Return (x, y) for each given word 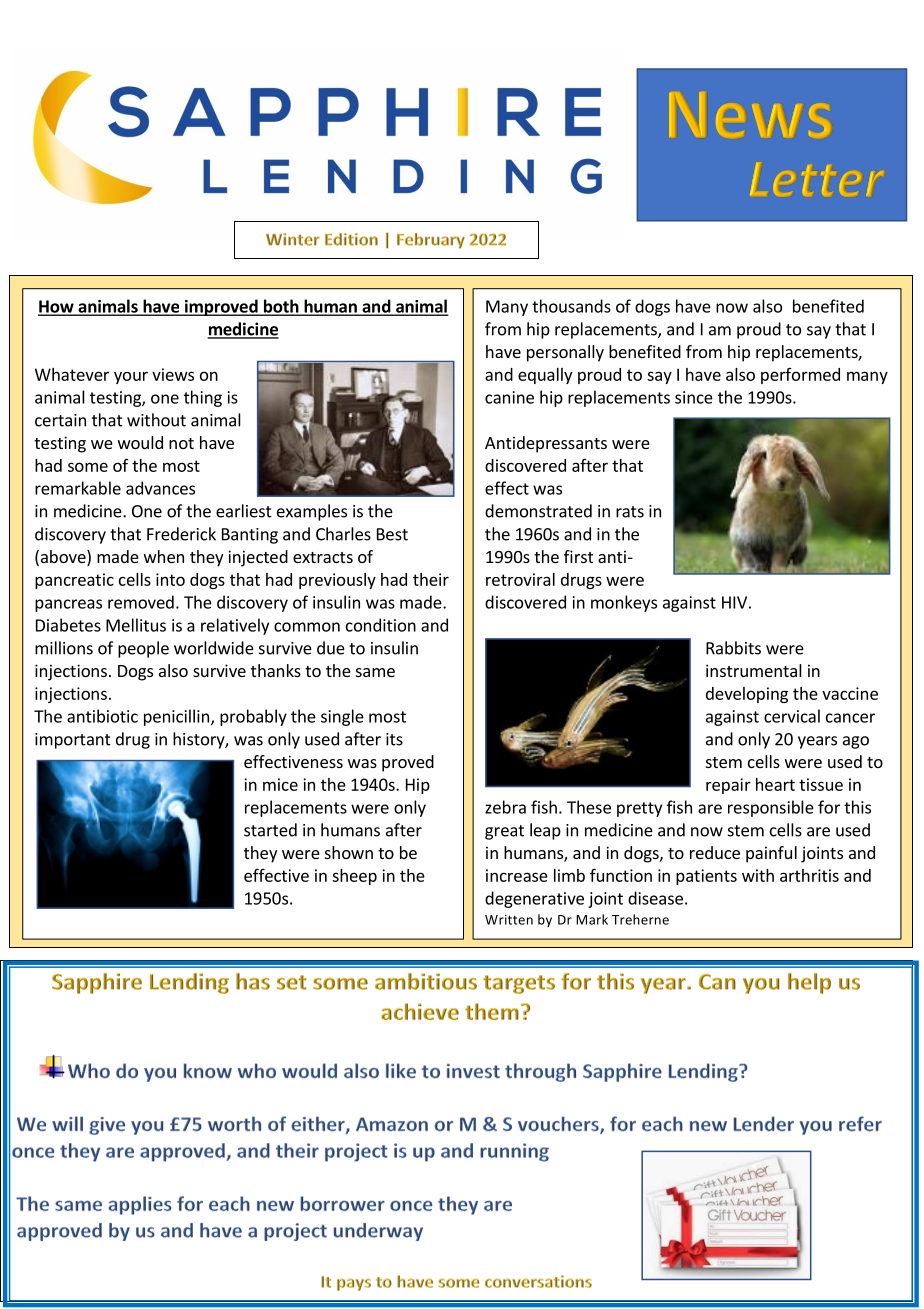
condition (381, 625)
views (173, 374)
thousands (571, 306)
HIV (734, 602)
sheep (354, 877)
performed (800, 376)
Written (509, 920)
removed (141, 602)
